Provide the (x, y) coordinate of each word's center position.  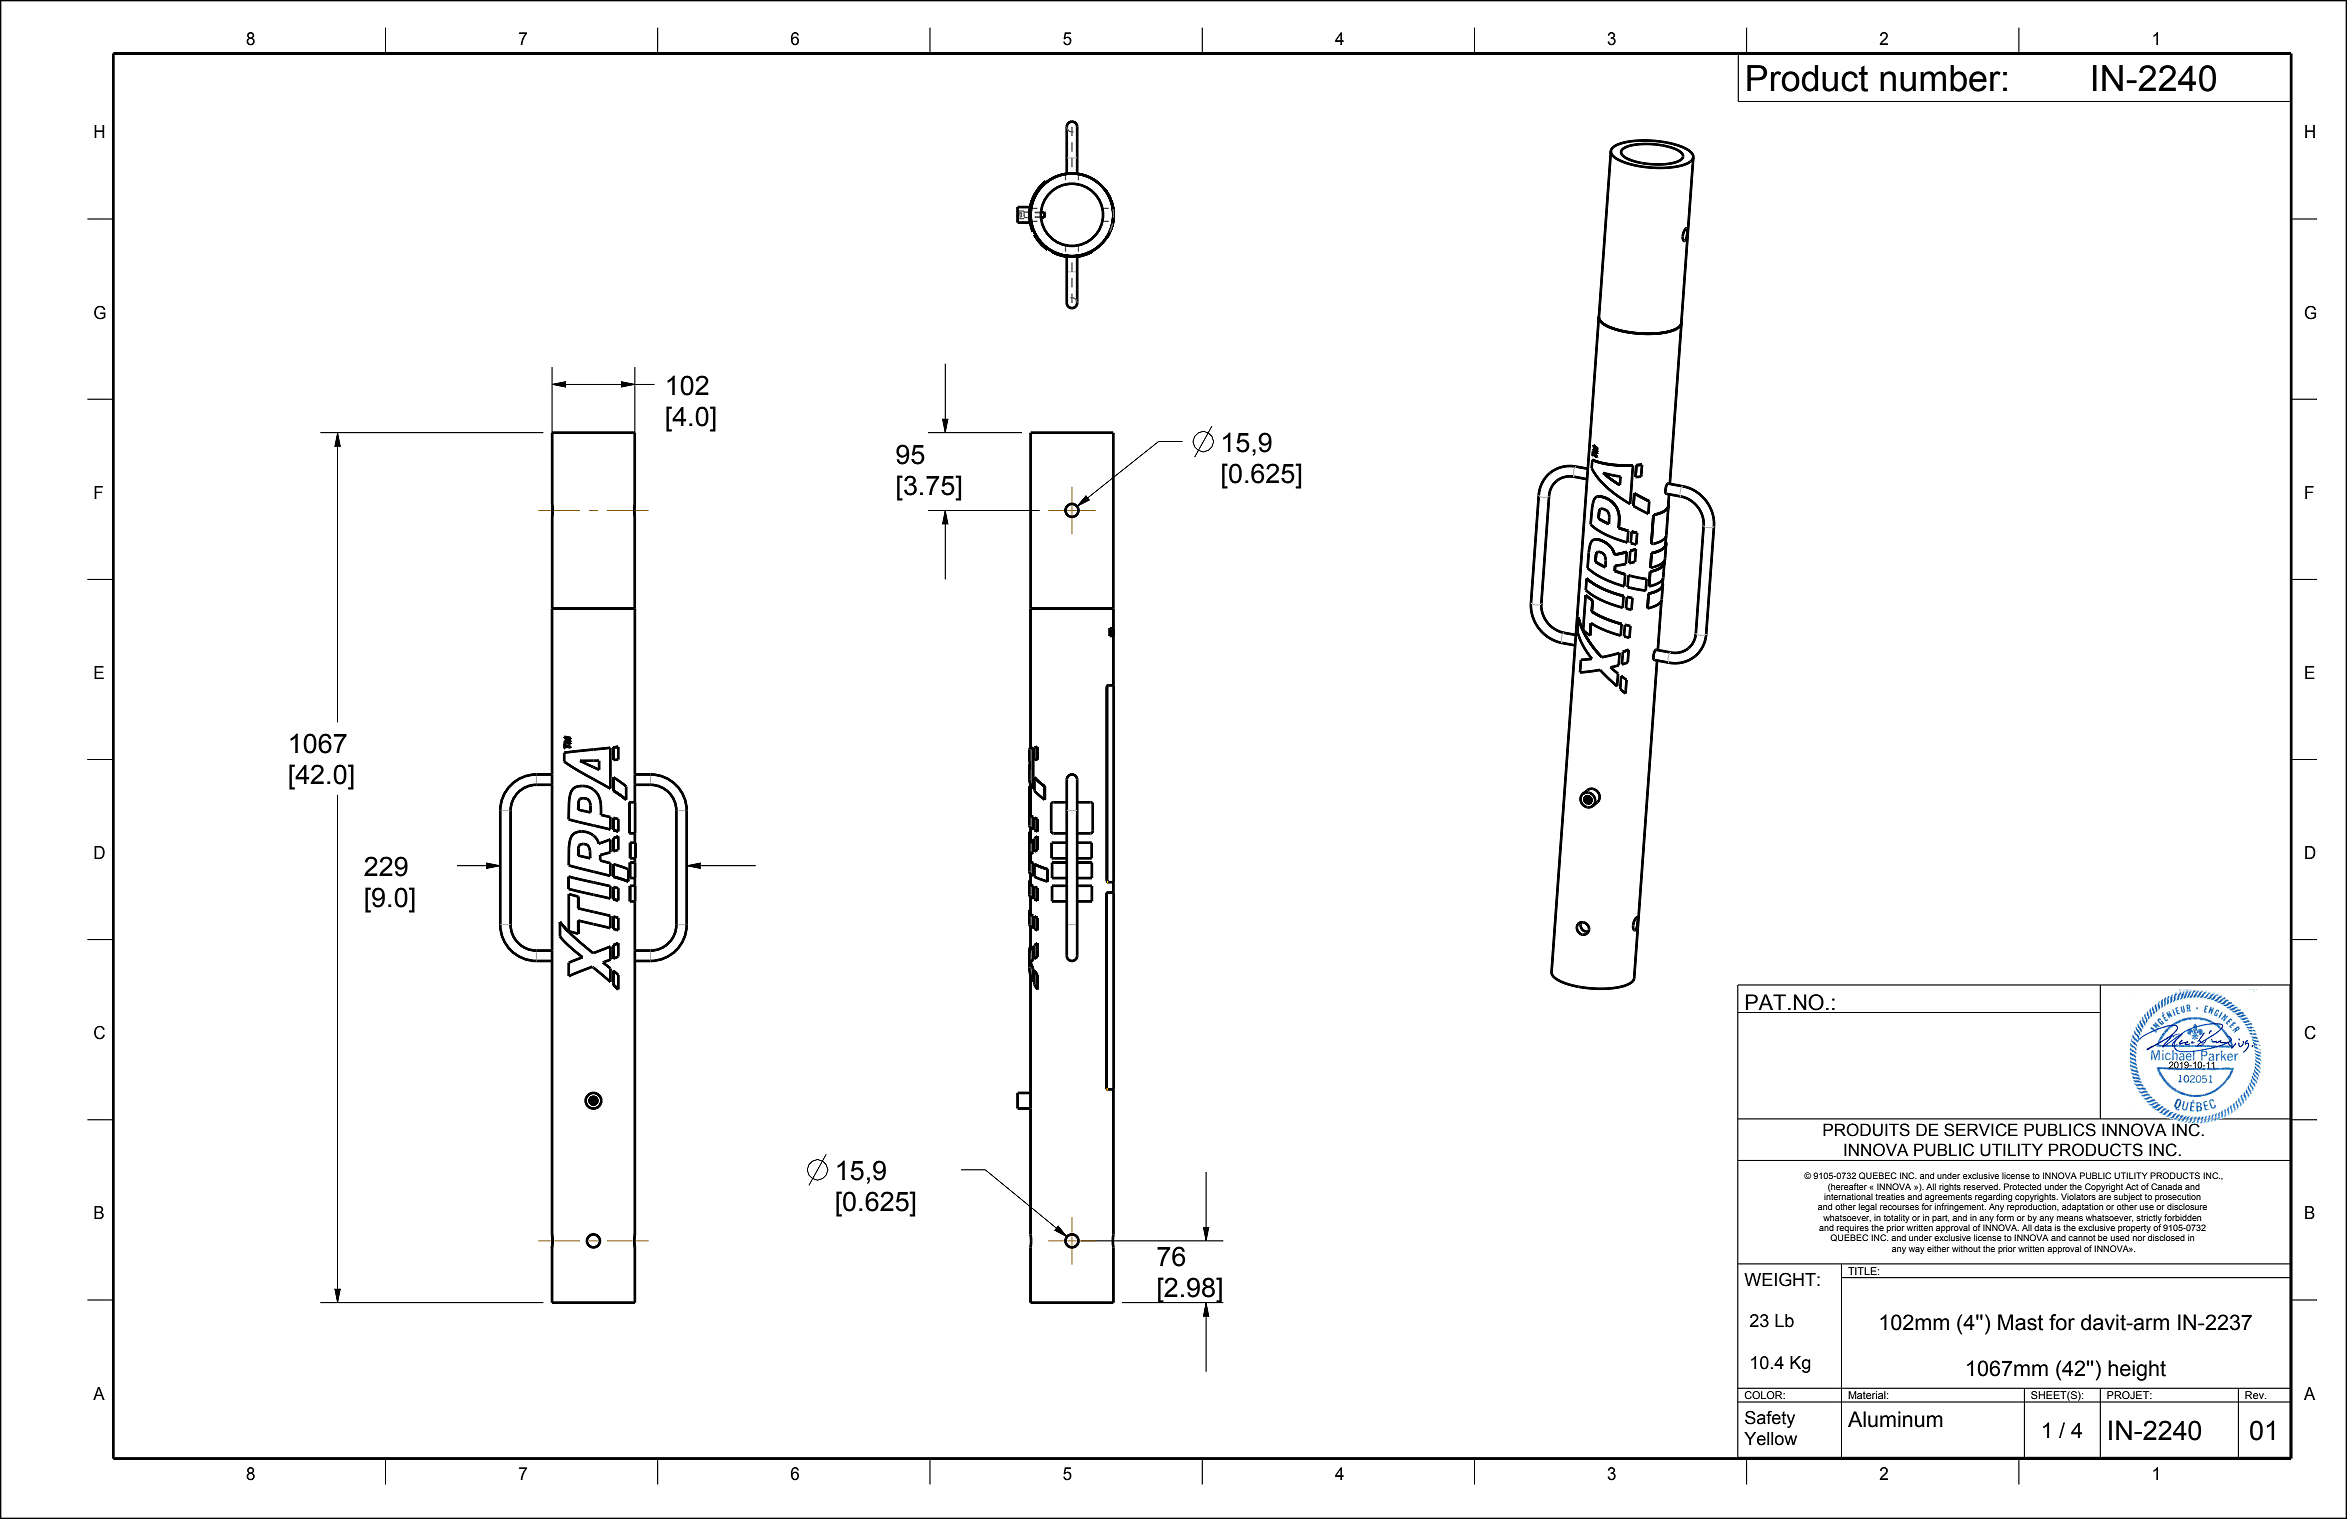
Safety (1770, 1419)
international (1848, 1195)
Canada (2166, 1186)
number (1940, 78)
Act (2132, 1186)
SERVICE (1981, 1130)
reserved (1981, 1186)
